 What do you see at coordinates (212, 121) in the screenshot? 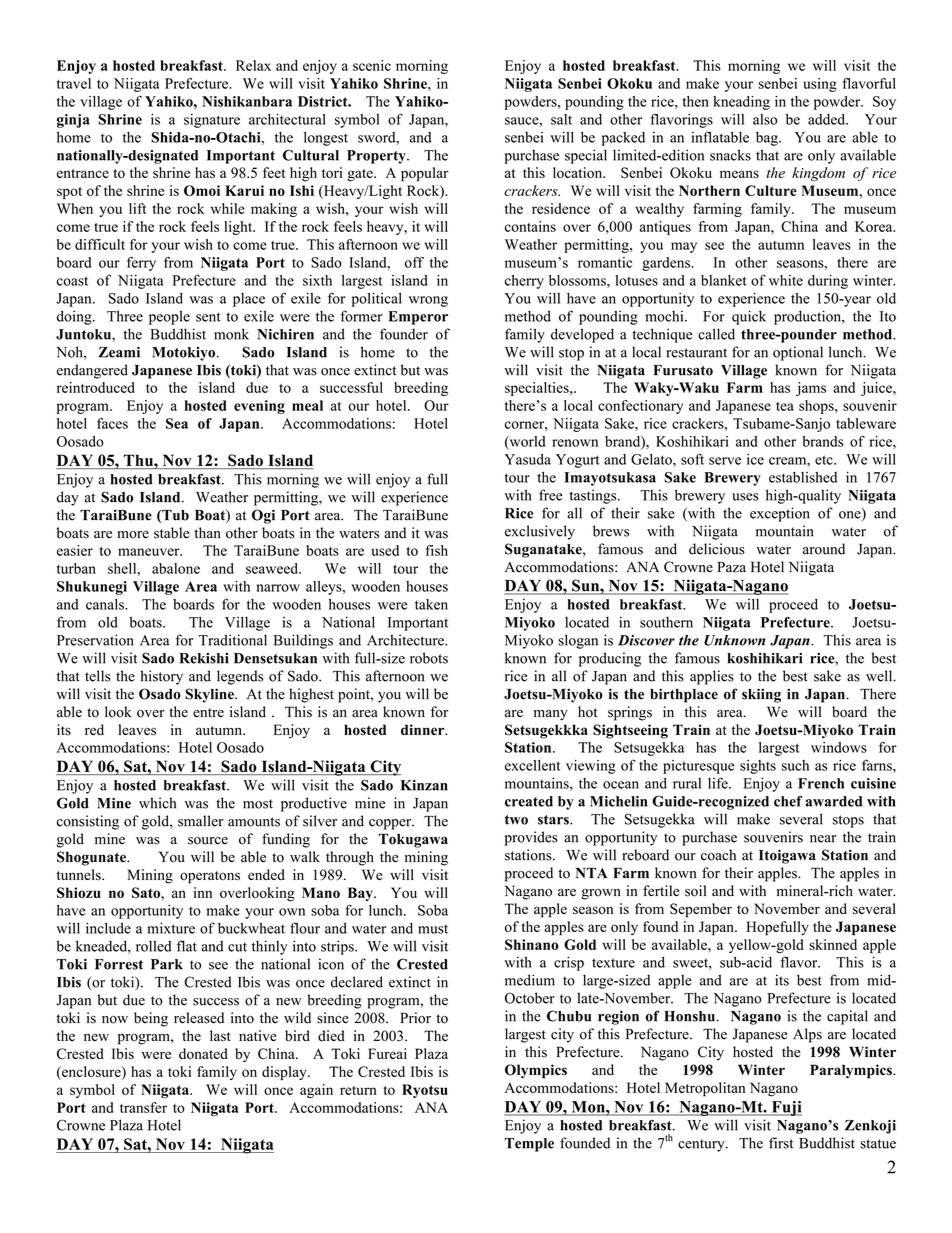
I see `signature` at bounding box center [212, 121].
